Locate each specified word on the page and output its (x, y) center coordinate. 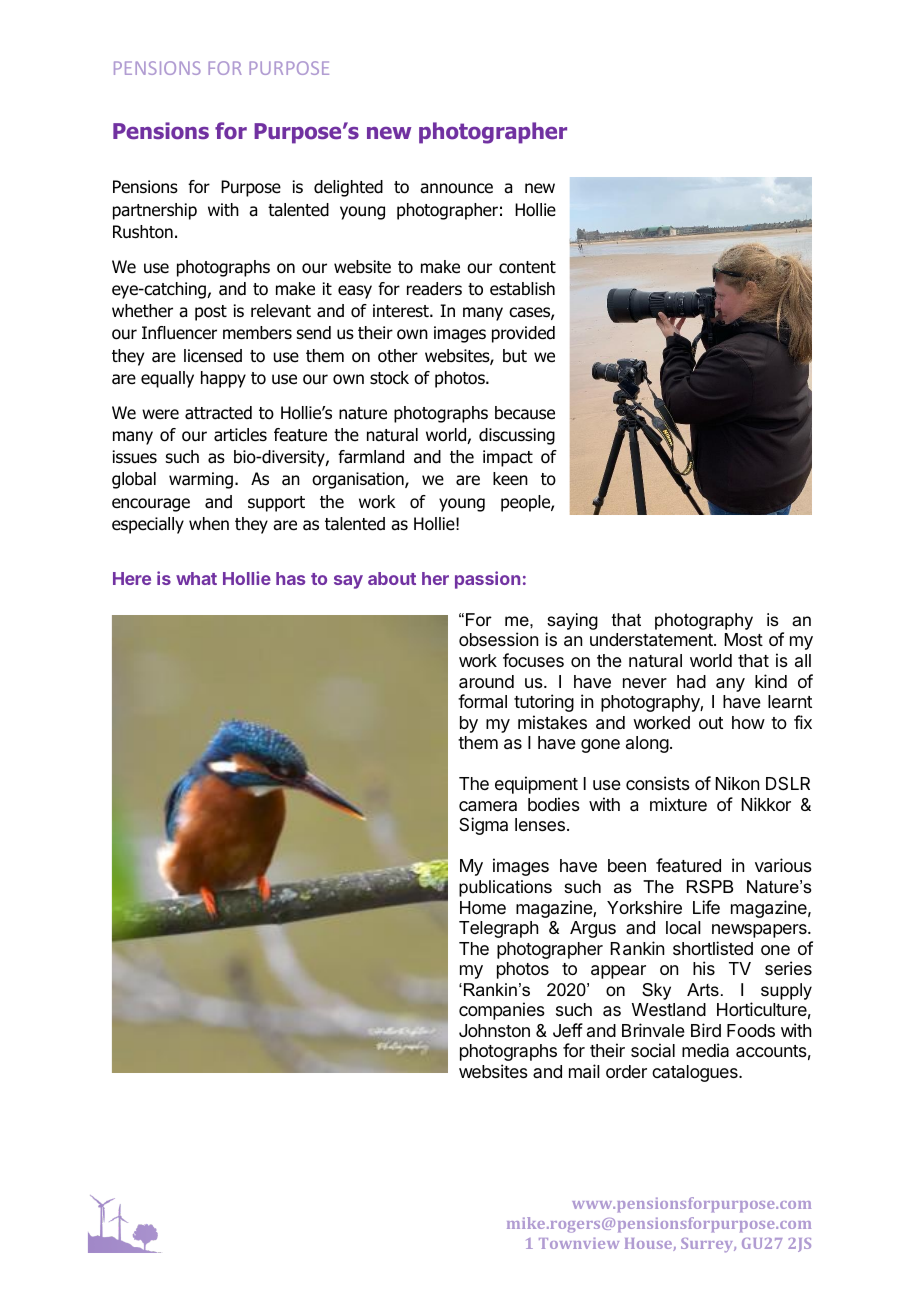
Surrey (708, 1245)
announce (456, 188)
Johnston (494, 1030)
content (527, 267)
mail (584, 1071)
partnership (155, 211)
